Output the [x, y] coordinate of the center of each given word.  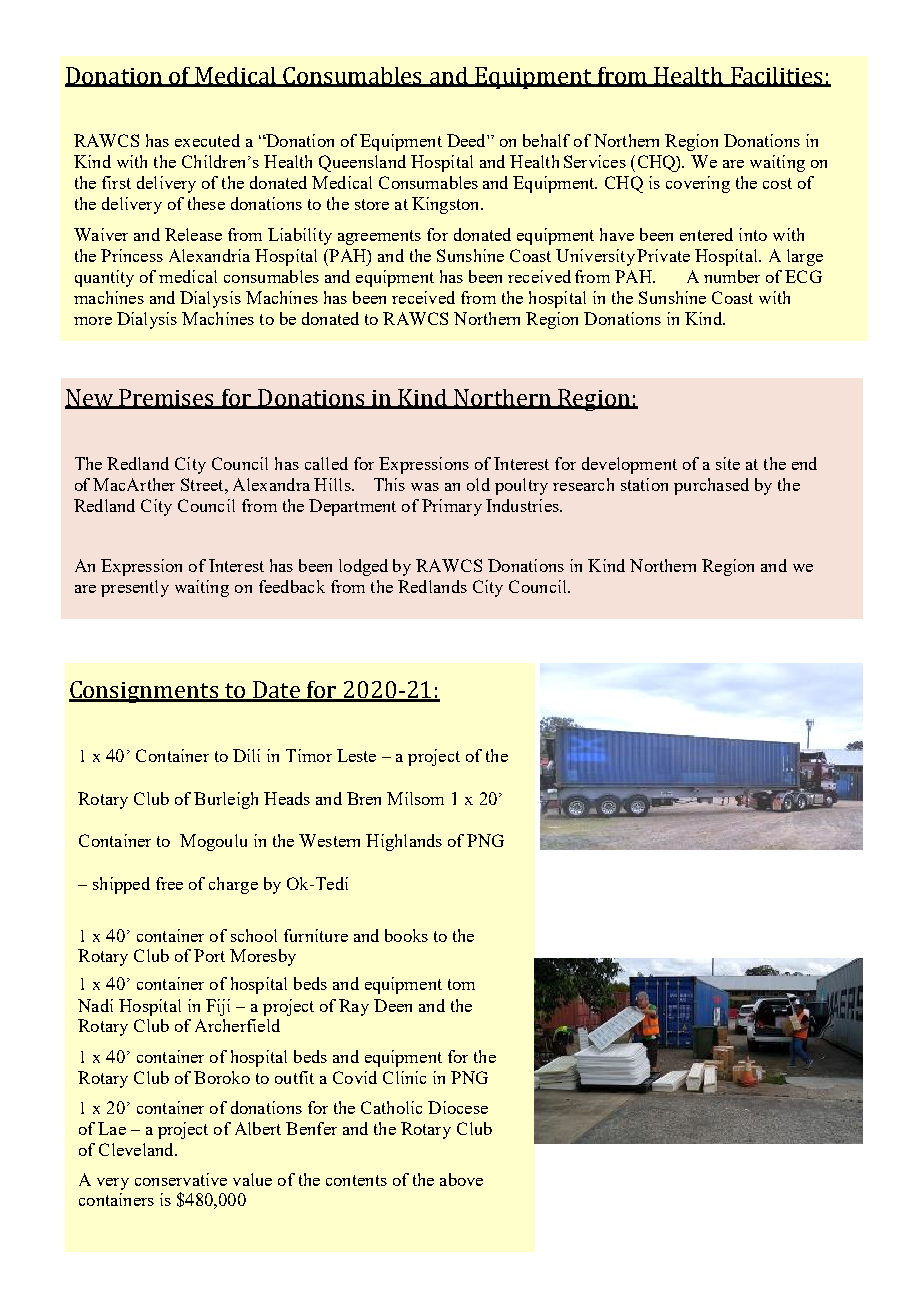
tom [461, 984]
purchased [711, 486]
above [461, 1179]
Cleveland [137, 1149]
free [169, 883]
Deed [467, 140]
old [478, 484]
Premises [167, 399]
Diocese [458, 1107]
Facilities [777, 76]
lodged [363, 567]
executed [207, 140]
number [732, 276]
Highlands [404, 842]
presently [135, 588]
